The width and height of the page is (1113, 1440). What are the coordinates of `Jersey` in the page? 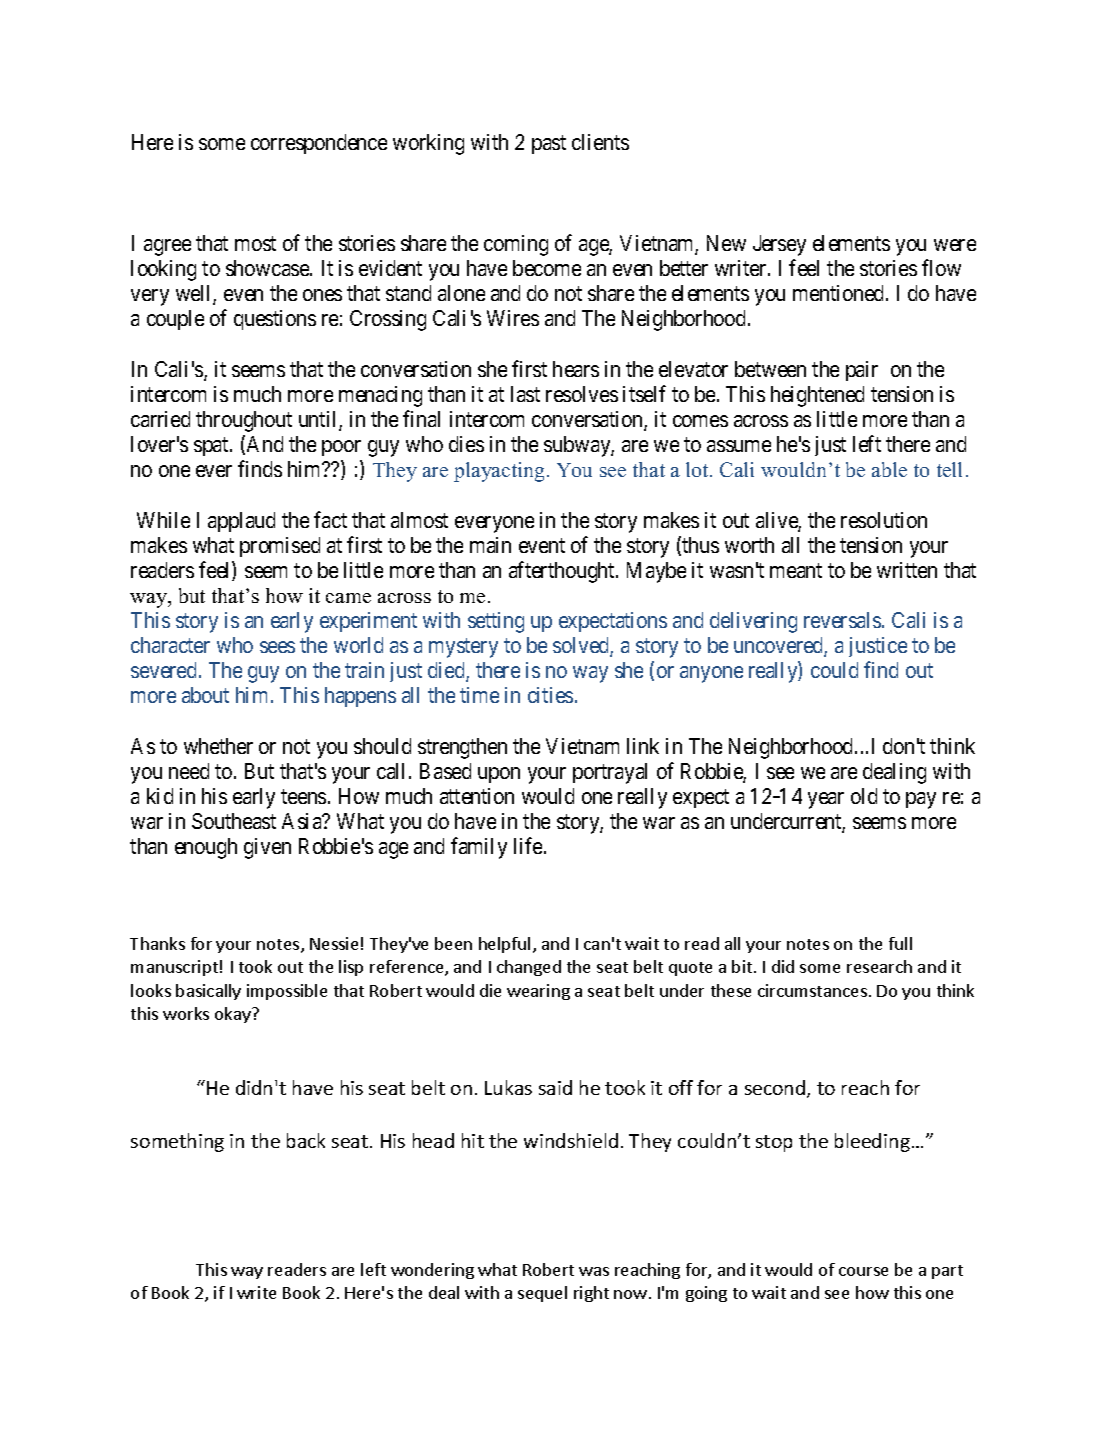 It's located at (779, 245).
